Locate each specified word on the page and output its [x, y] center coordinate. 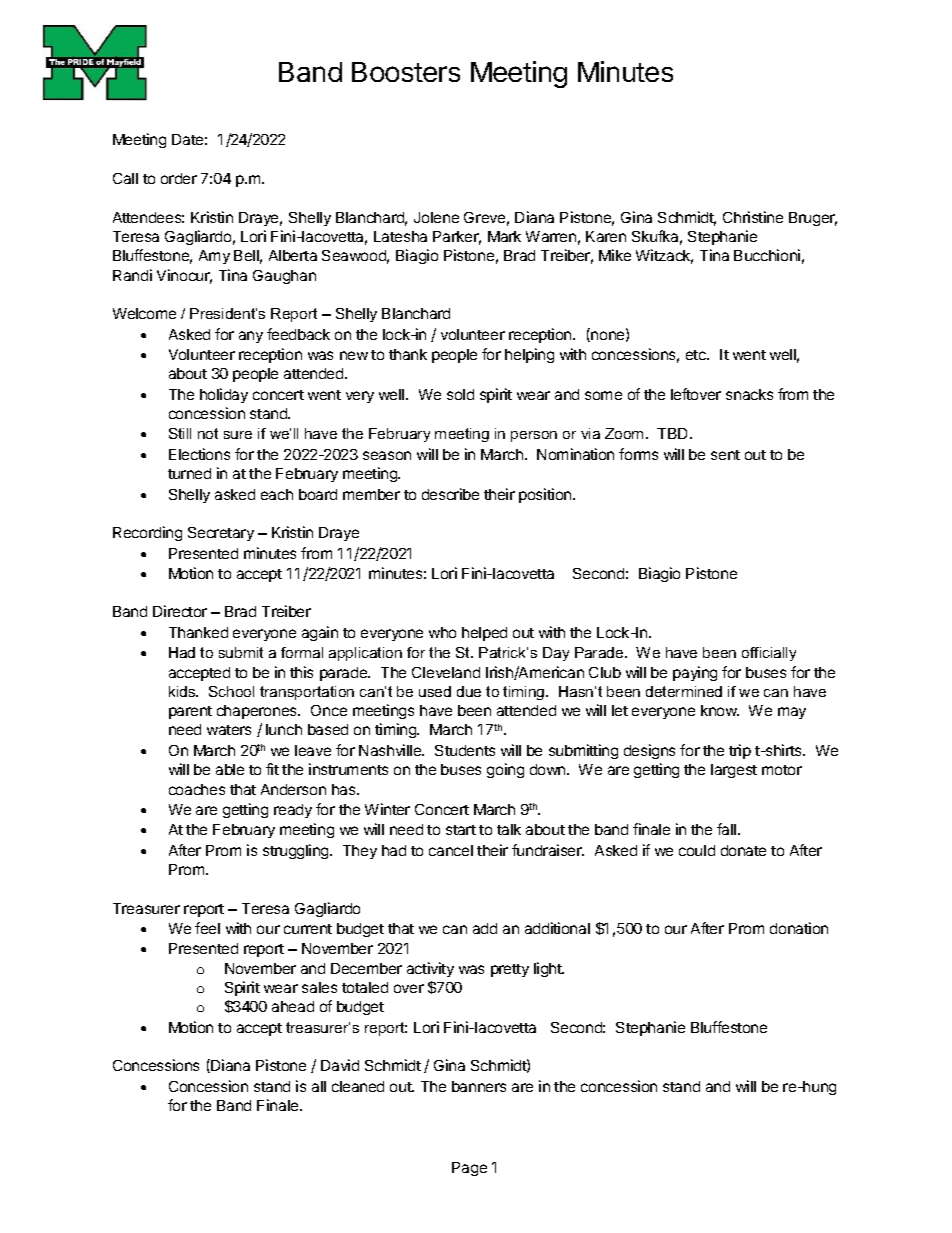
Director [180, 611]
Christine [753, 217]
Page [469, 1169]
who [442, 632]
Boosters [406, 72]
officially [769, 654]
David [340, 1065]
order [179, 178]
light [549, 969]
